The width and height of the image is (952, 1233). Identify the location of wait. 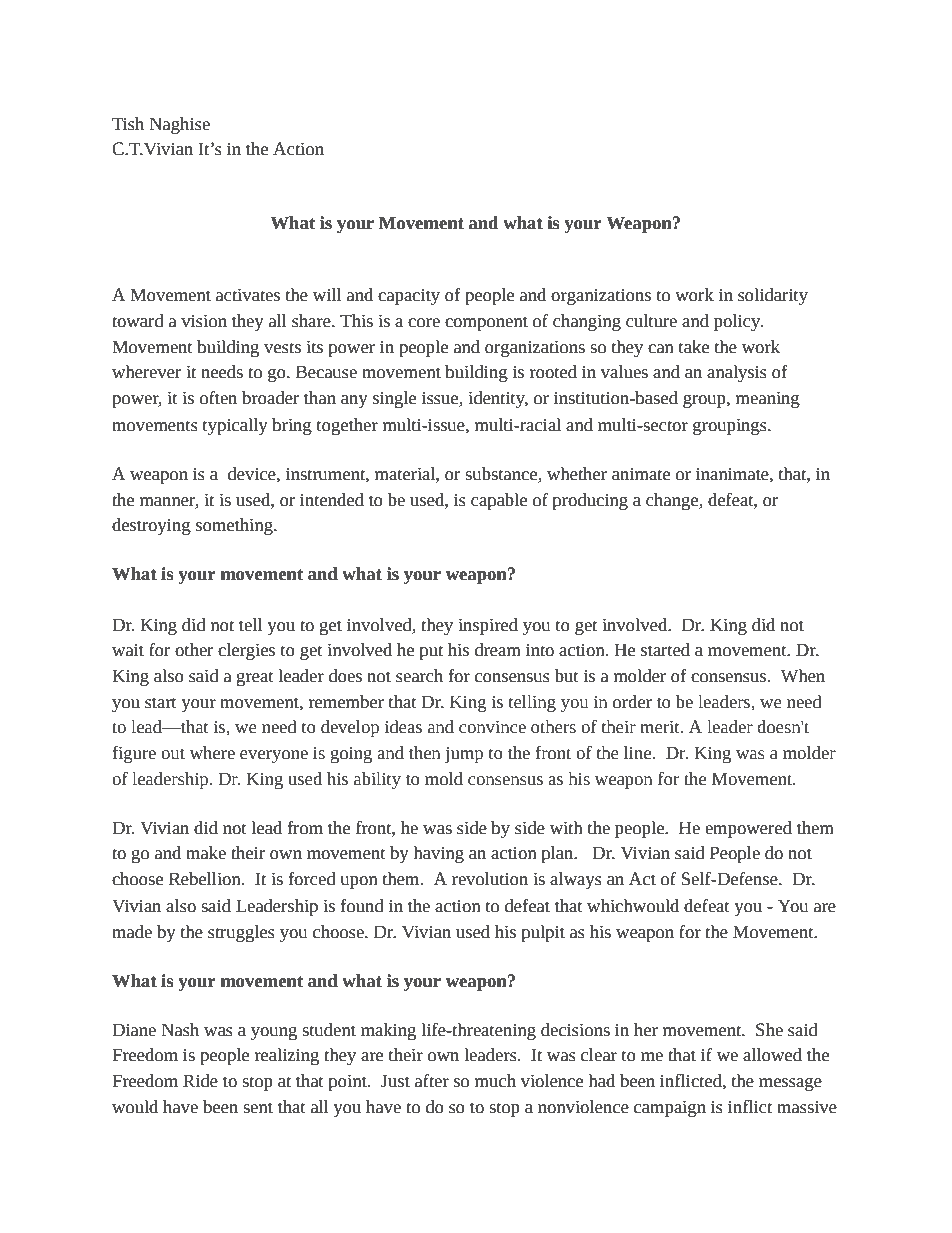
(128, 650).
